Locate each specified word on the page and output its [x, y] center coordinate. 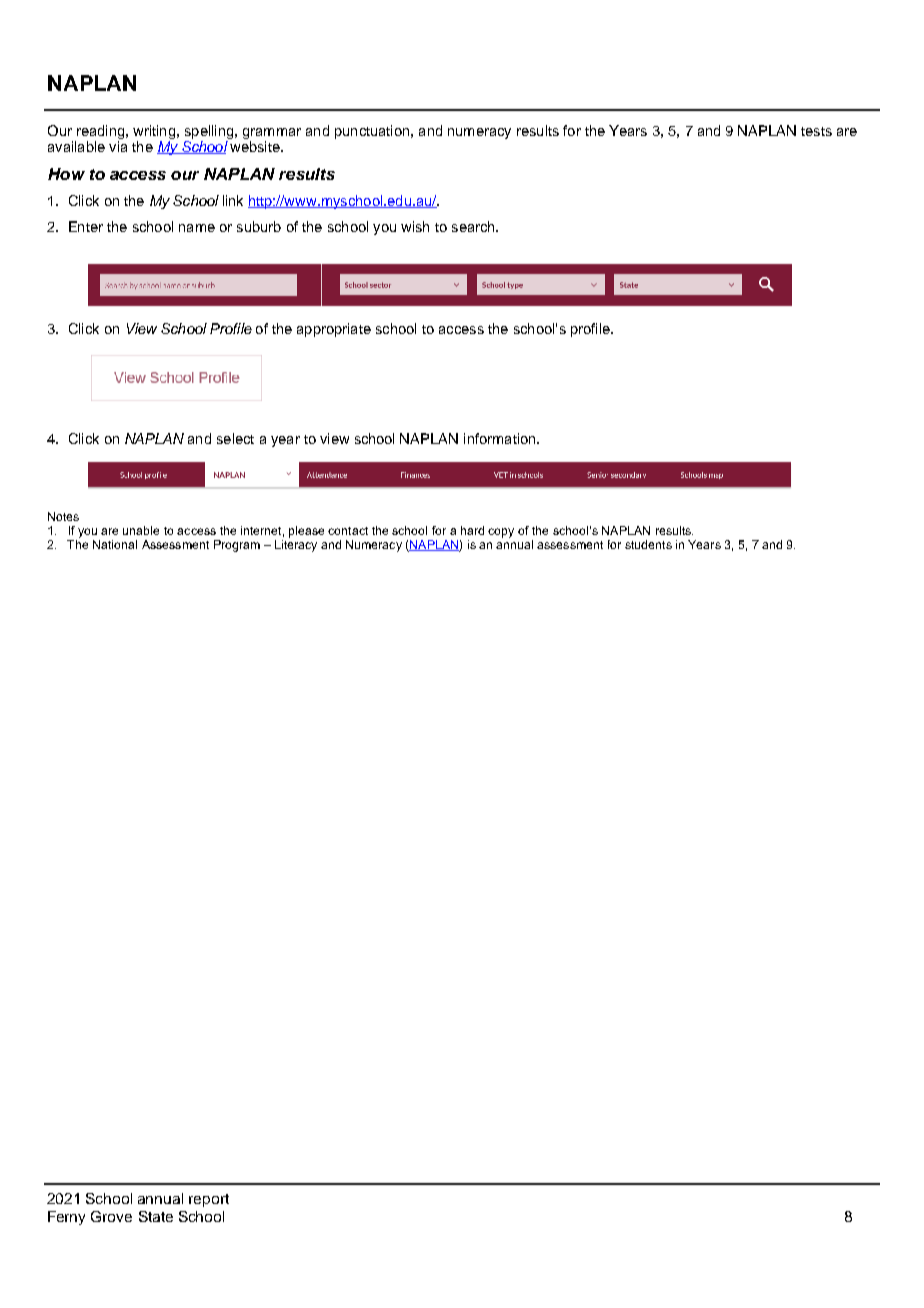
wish [415, 226]
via [118, 146]
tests [816, 131]
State [156, 1216]
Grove [111, 1216]
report [209, 1200]
